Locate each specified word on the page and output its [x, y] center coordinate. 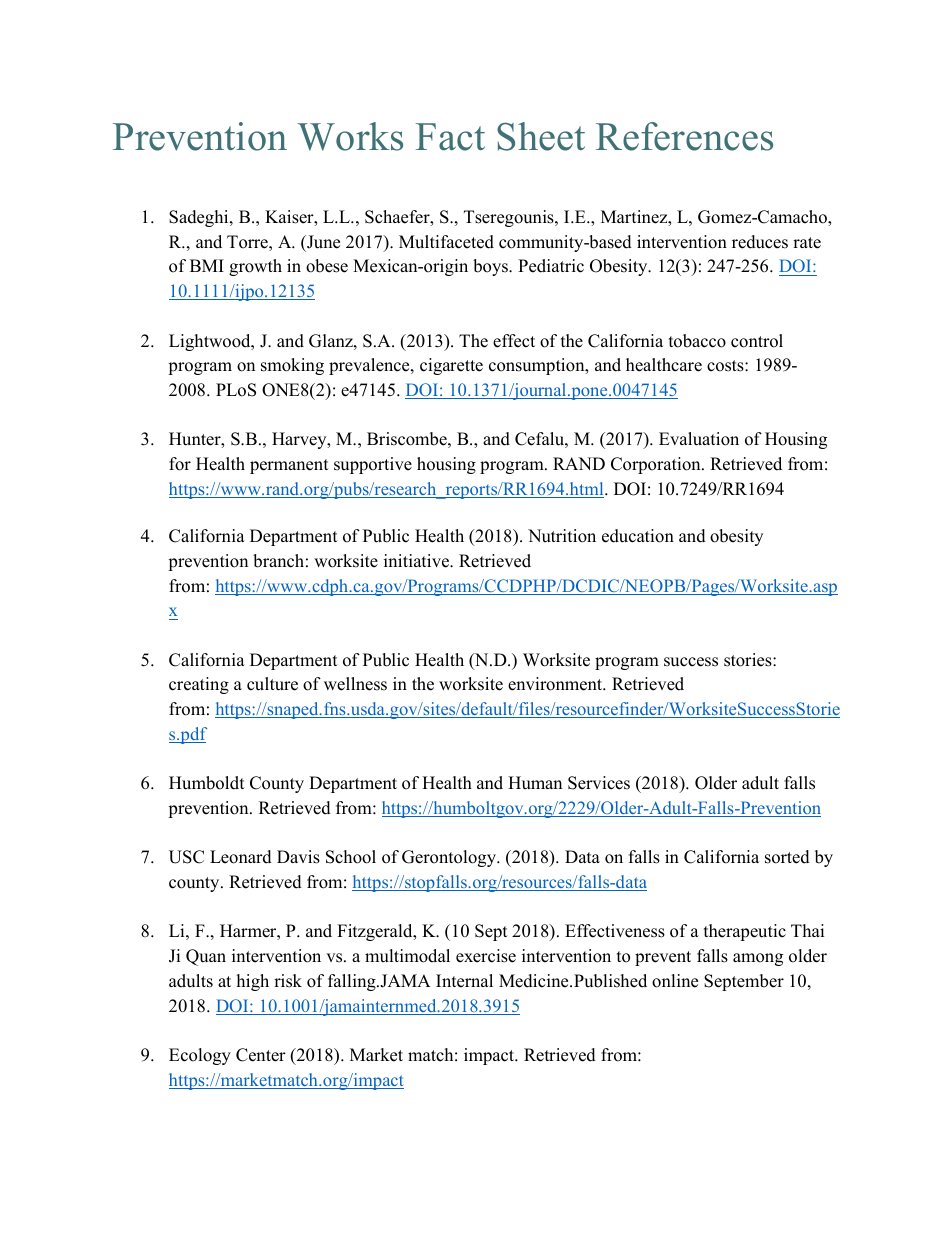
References [684, 136]
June [322, 242]
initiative [417, 561]
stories [749, 660]
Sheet [541, 136]
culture [272, 684]
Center [261, 1055]
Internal [464, 981]
